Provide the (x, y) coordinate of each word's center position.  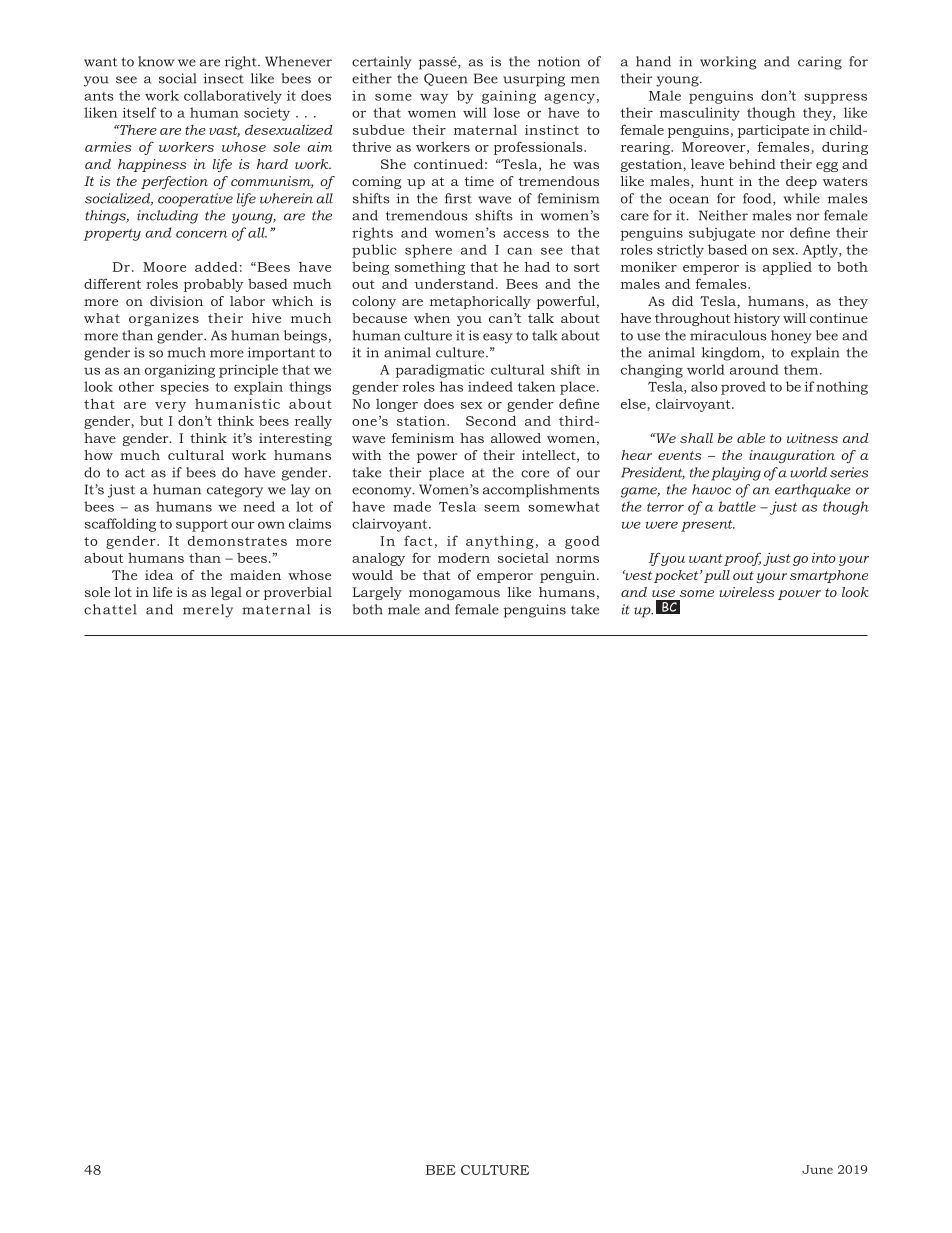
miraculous (728, 335)
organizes (164, 319)
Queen (445, 79)
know (156, 61)
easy (498, 338)
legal (226, 593)
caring (820, 63)
